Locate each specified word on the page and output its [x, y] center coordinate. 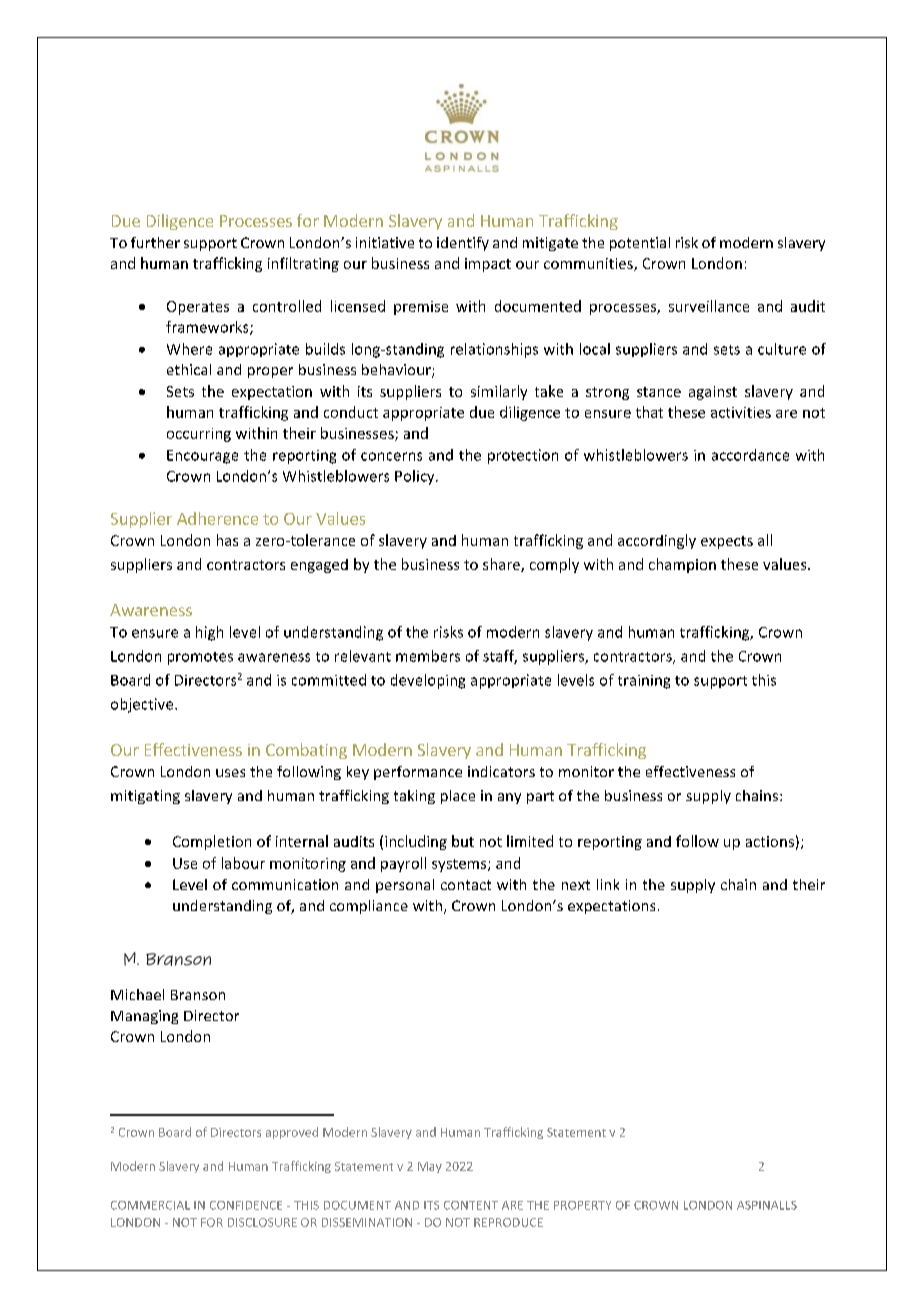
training [644, 682]
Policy [416, 477]
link [608, 884]
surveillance [709, 306]
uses [230, 773]
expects [727, 542]
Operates [198, 308]
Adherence [217, 518]
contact [466, 885]
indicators [501, 771]
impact [488, 265]
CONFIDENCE [246, 1205]
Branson [198, 995]
